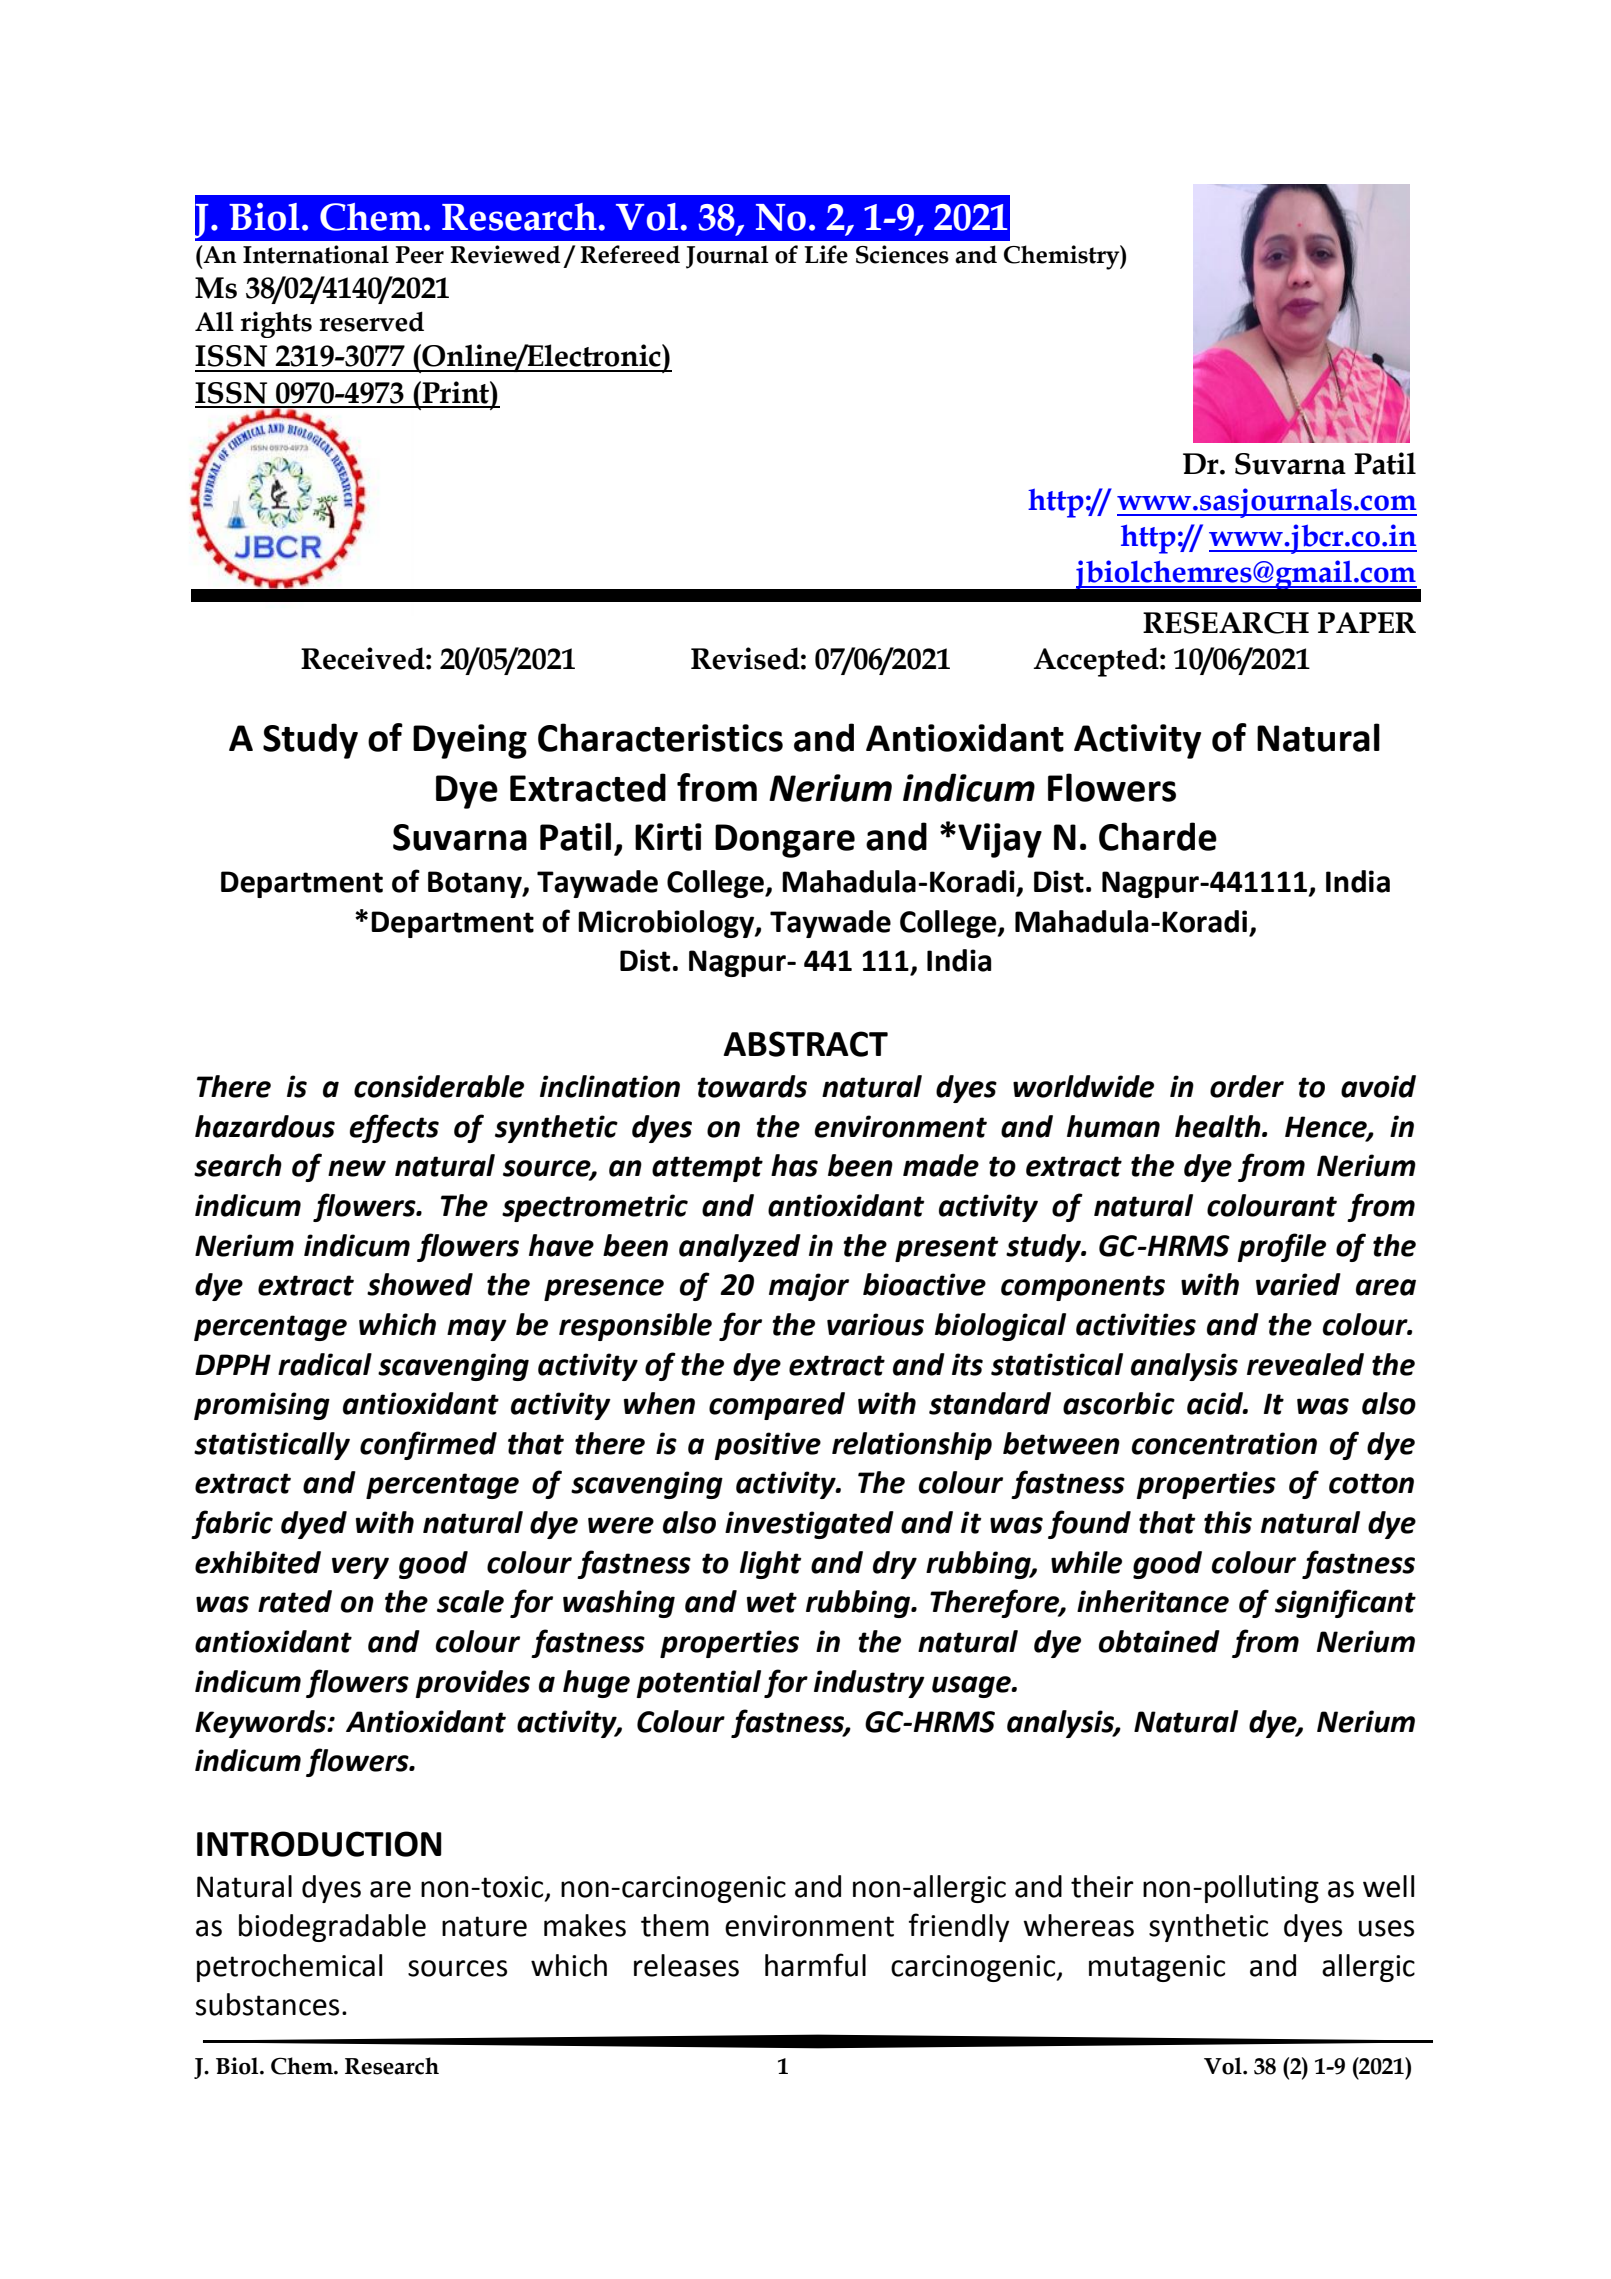 Image resolution: width=1611 pixels, height=2279 pixels. I want to click on mutagenic, so click(1157, 1968).
